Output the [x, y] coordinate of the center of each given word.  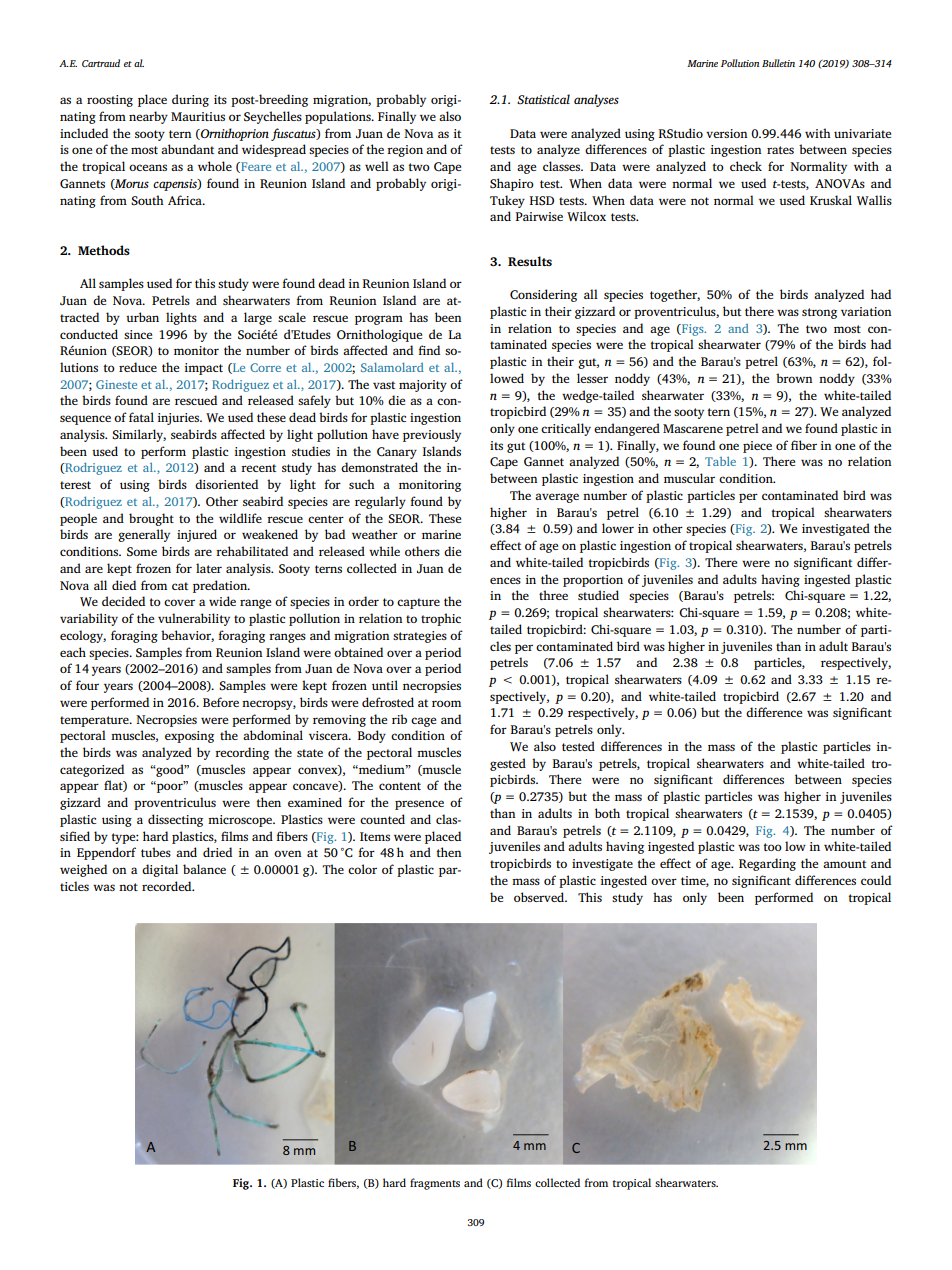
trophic [441, 619]
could [876, 880]
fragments [435, 1184]
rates [780, 150]
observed [540, 897]
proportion [593, 581]
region [405, 151]
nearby [148, 117]
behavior [187, 636]
